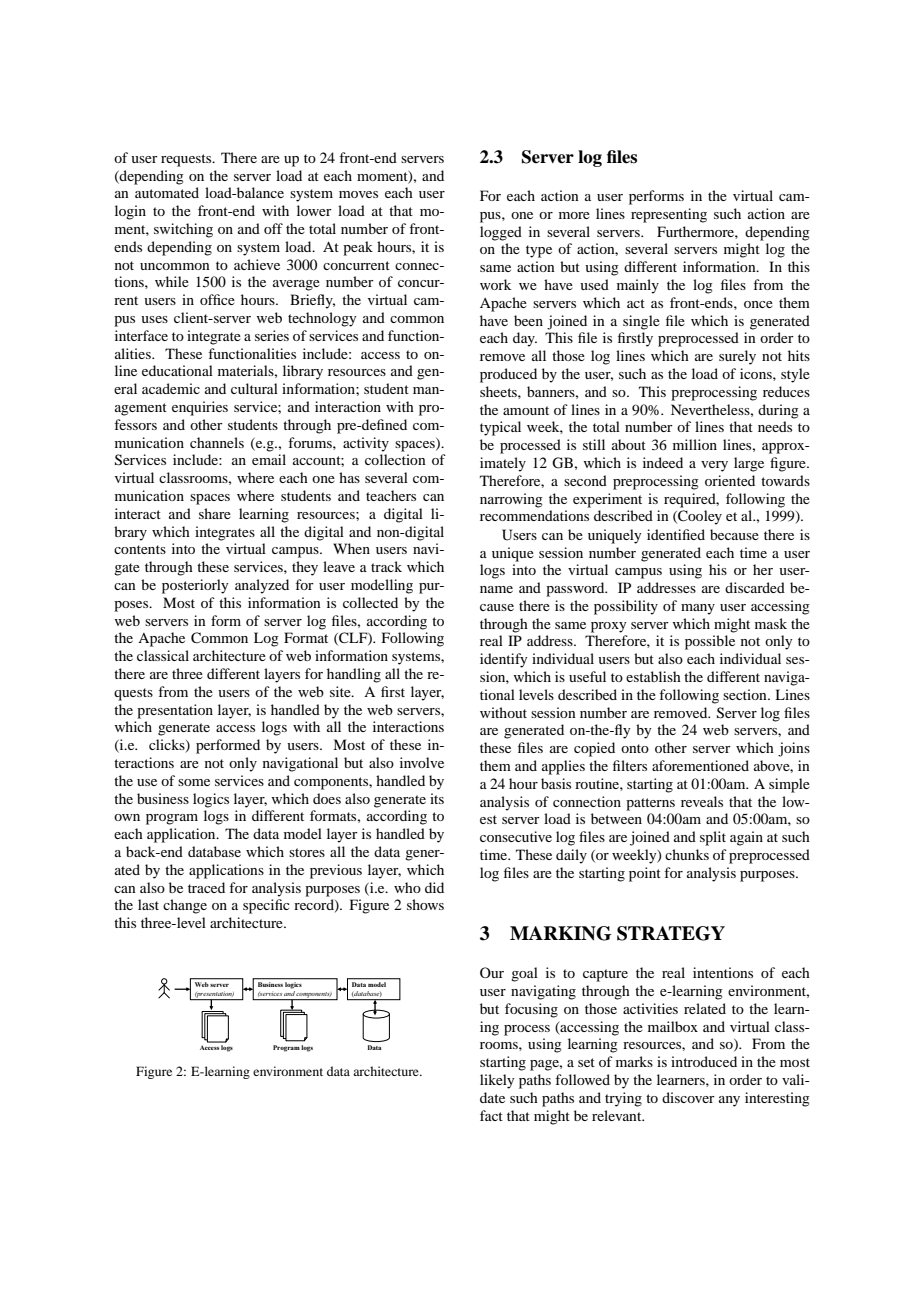 The width and height of the document is (924, 1308). What do you see at coordinates (185, 906) in the document?
I see `change` at bounding box center [185, 906].
